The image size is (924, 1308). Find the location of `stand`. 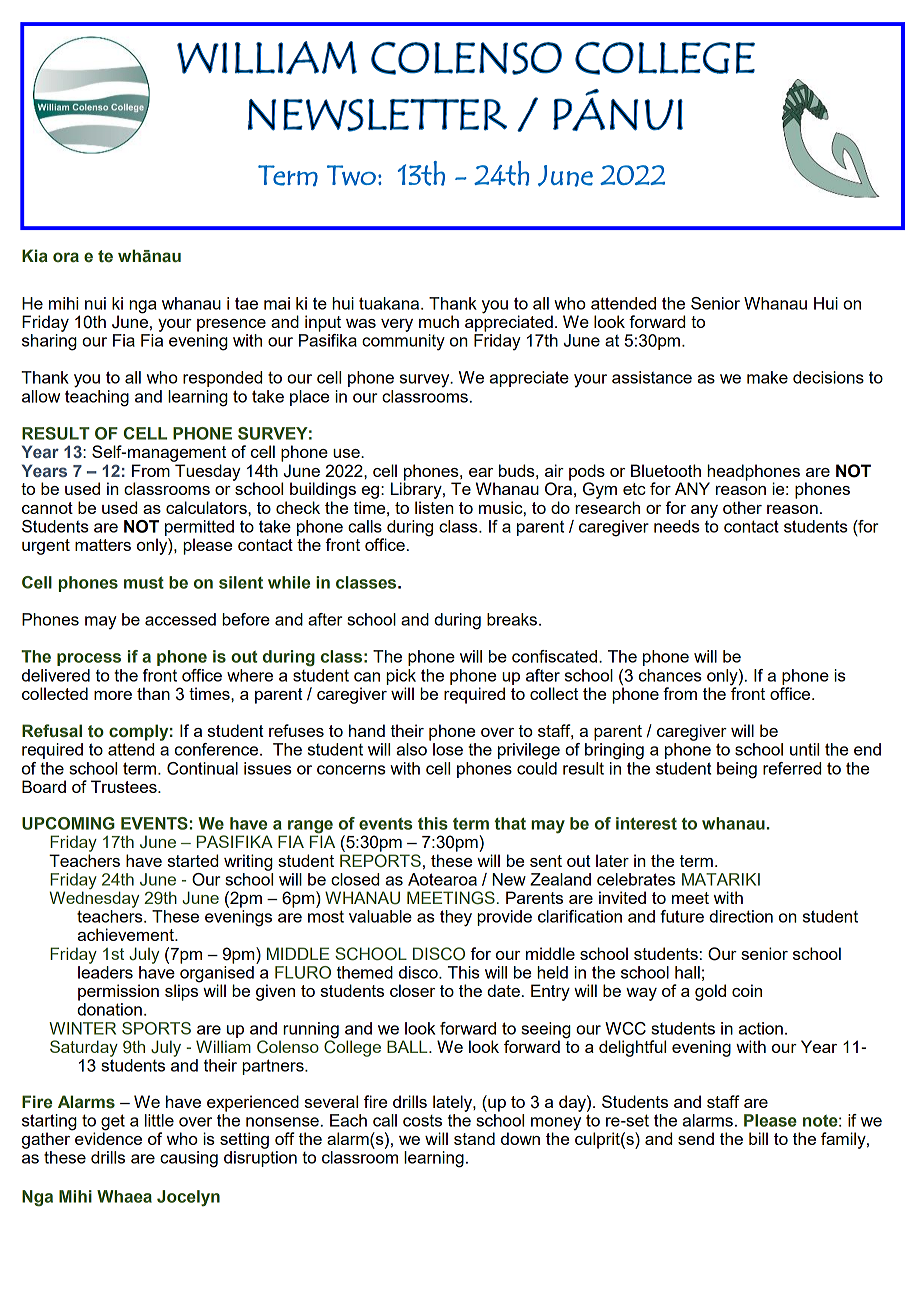

stand is located at coordinates (474, 1138).
